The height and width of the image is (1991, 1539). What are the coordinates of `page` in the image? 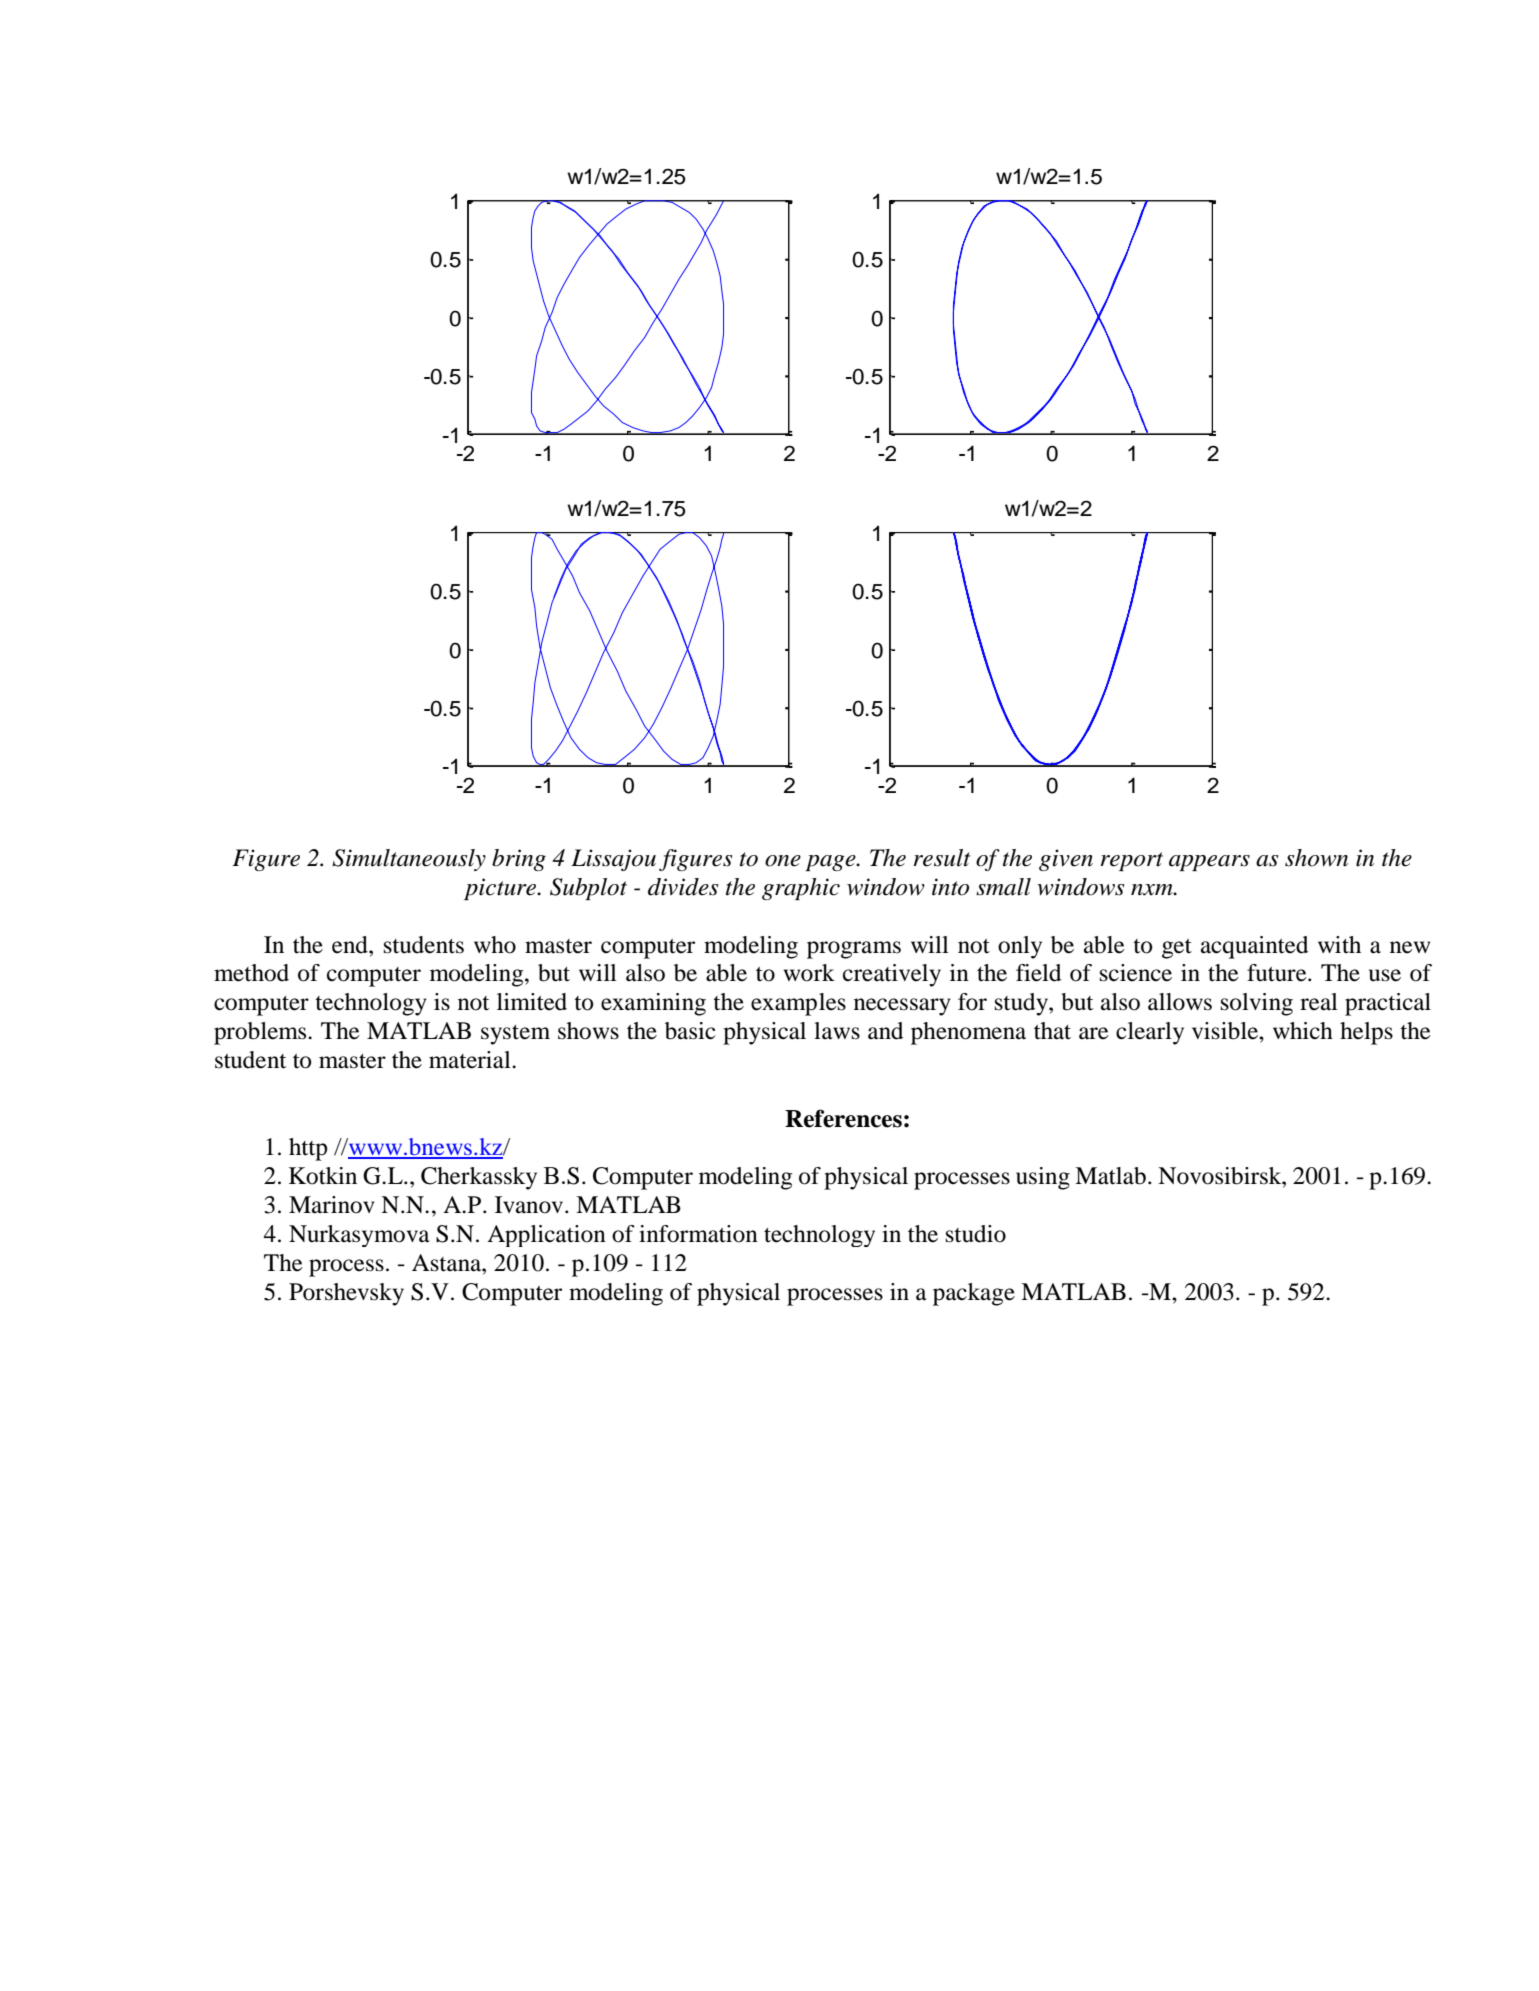 It's located at (831, 863).
